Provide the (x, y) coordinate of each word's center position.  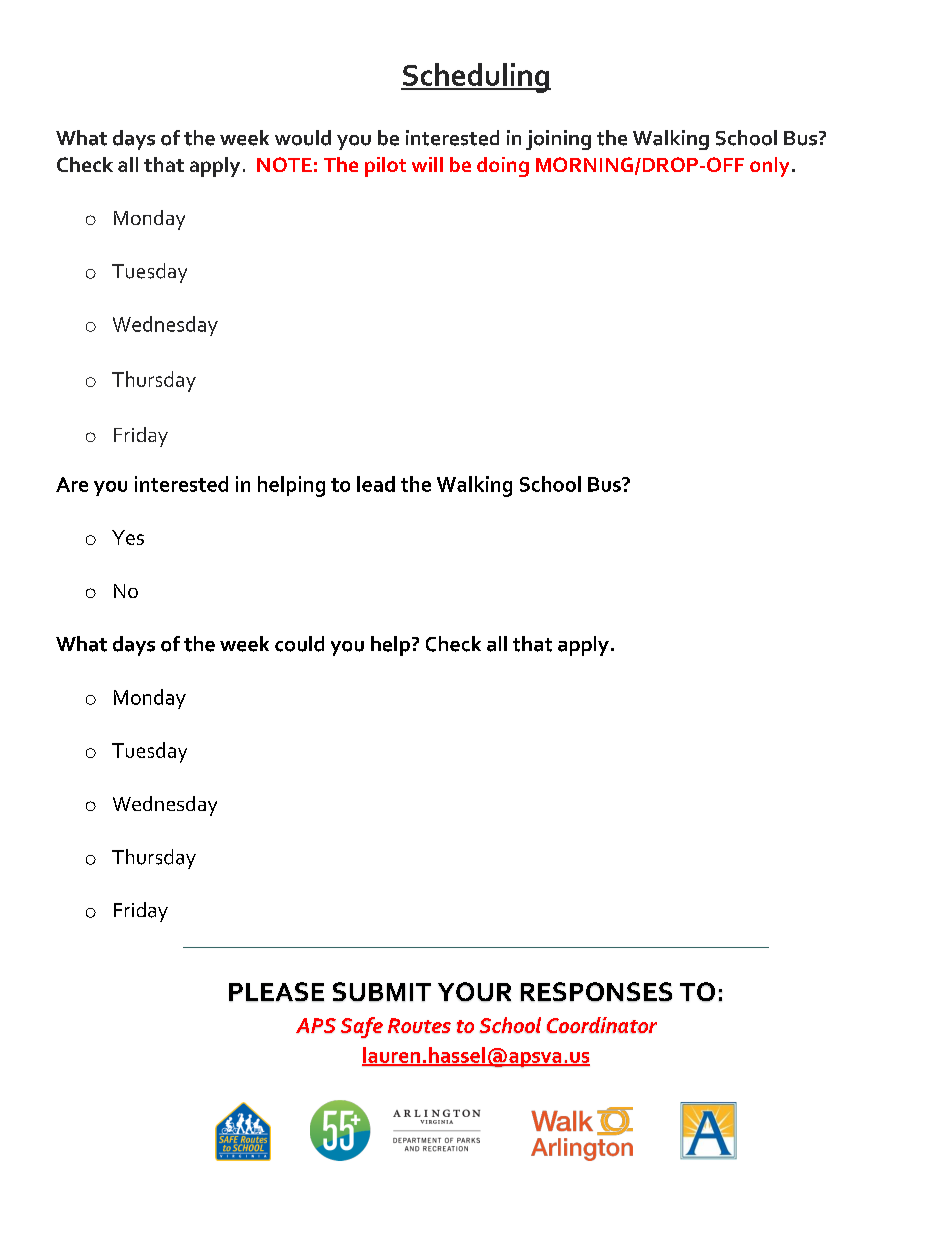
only (769, 167)
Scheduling (476, 78)
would (303, 138)
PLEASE (276, 992)
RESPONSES (596, 992)
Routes (419, 1025)
